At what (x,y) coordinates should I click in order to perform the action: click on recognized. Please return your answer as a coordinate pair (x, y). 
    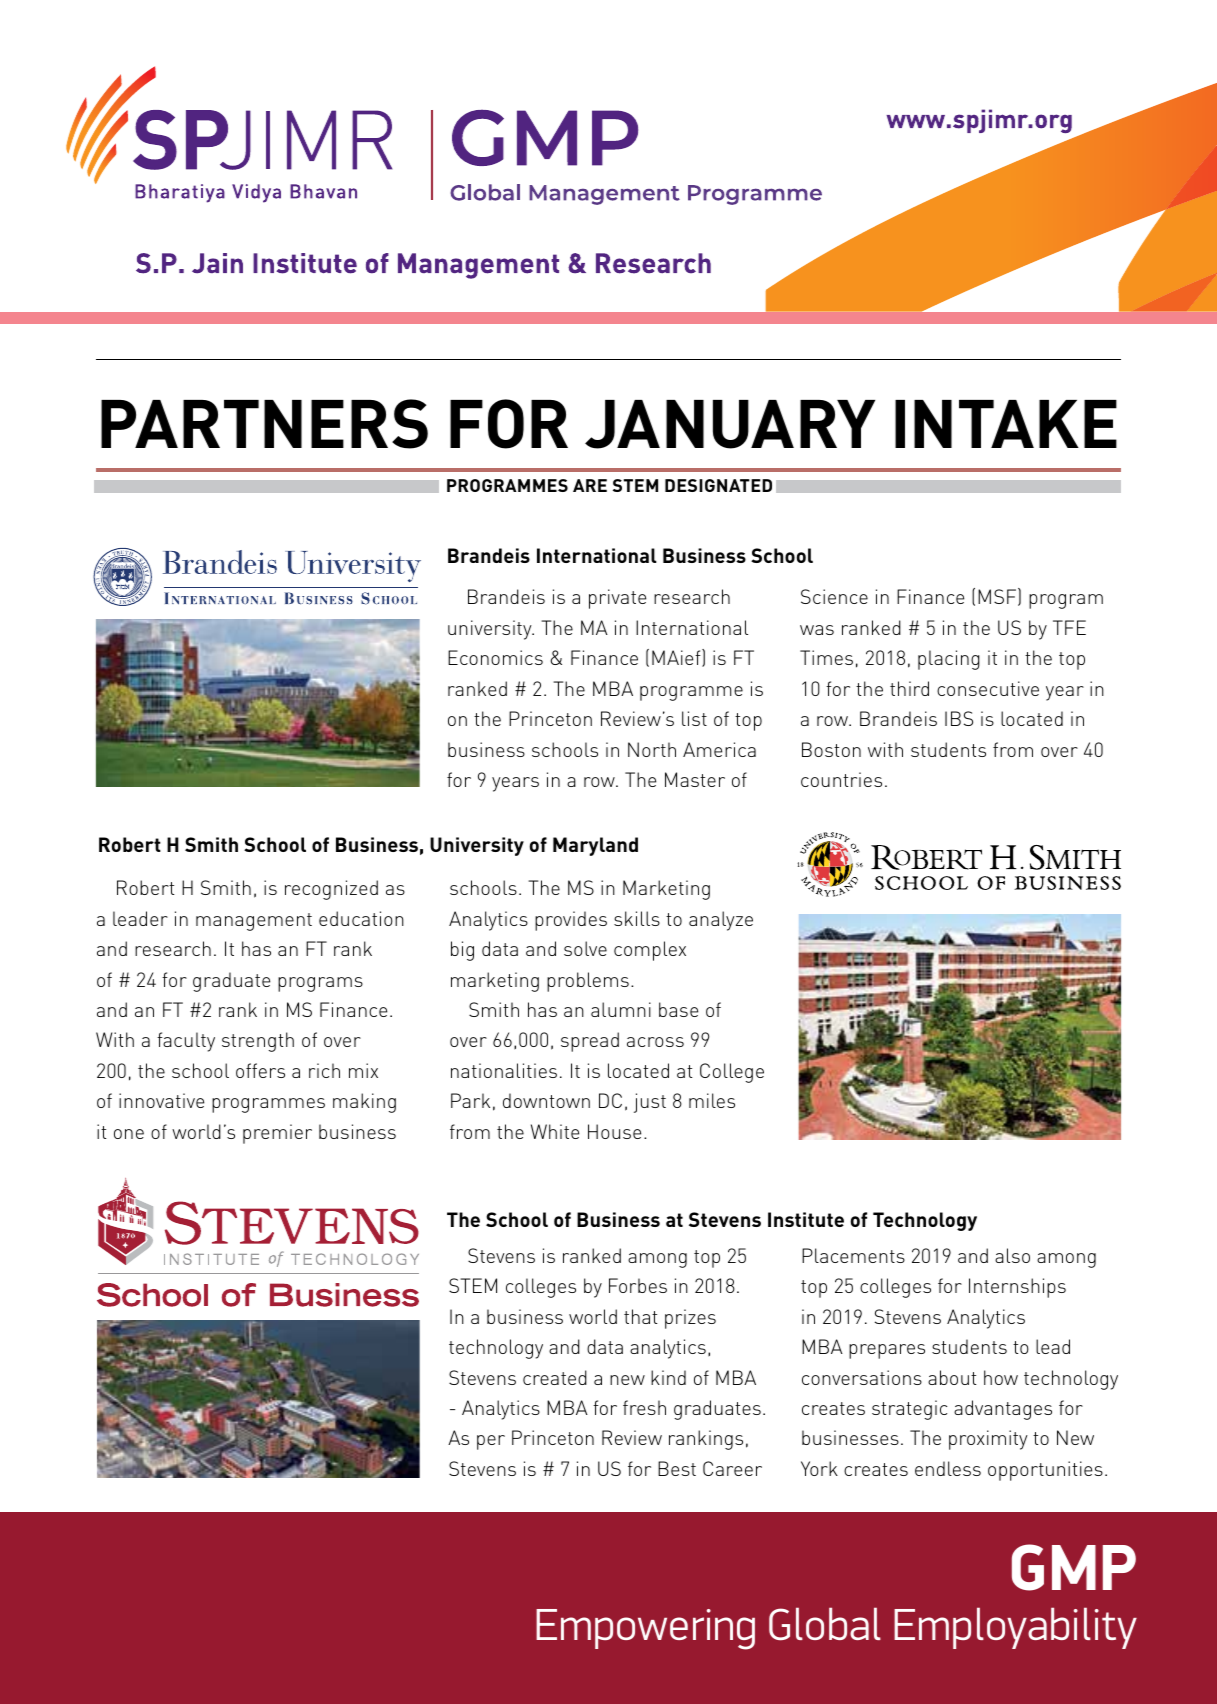
    Looking at the image, I should click on (331, 890).
